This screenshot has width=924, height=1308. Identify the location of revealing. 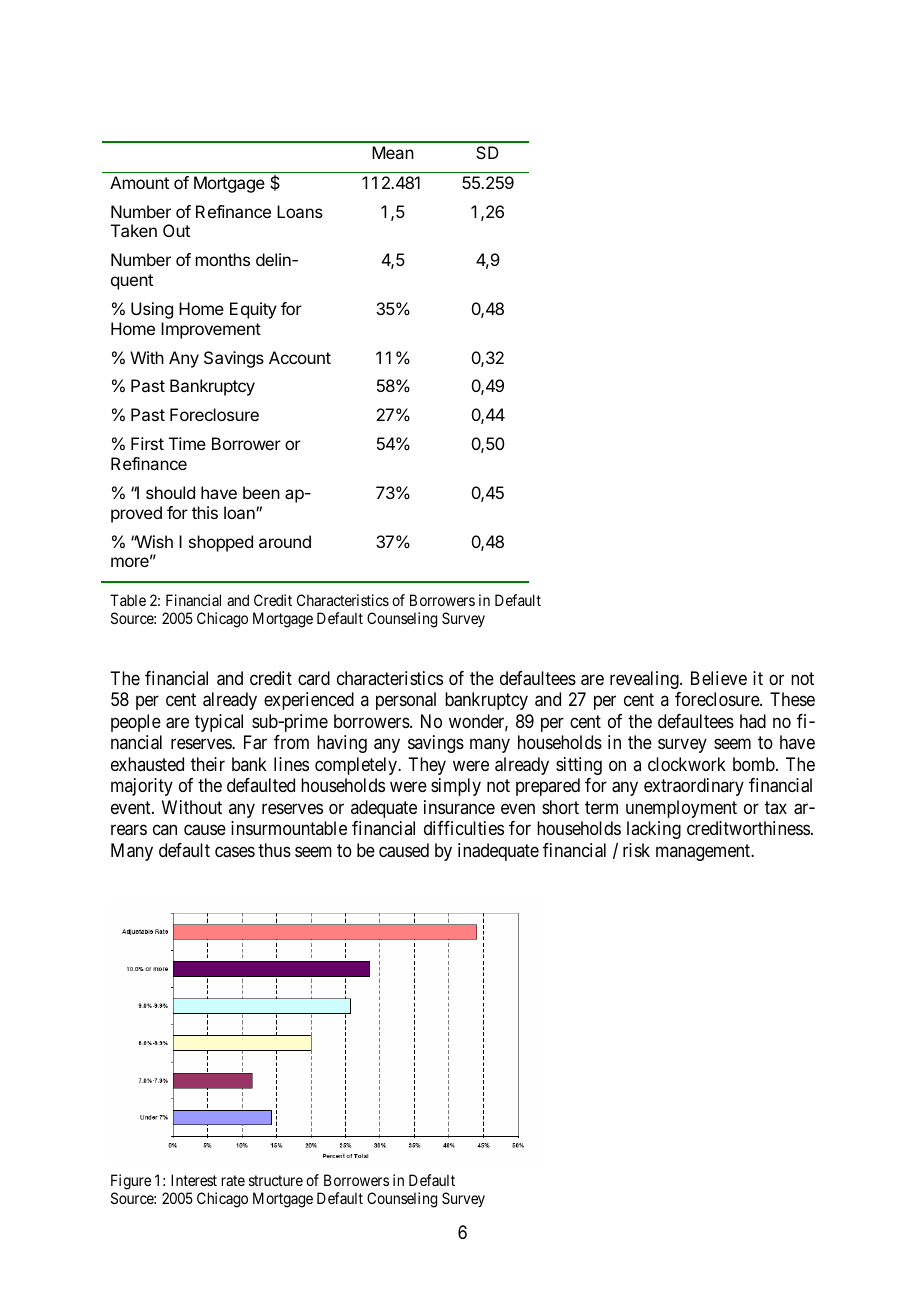
(645, 680).
